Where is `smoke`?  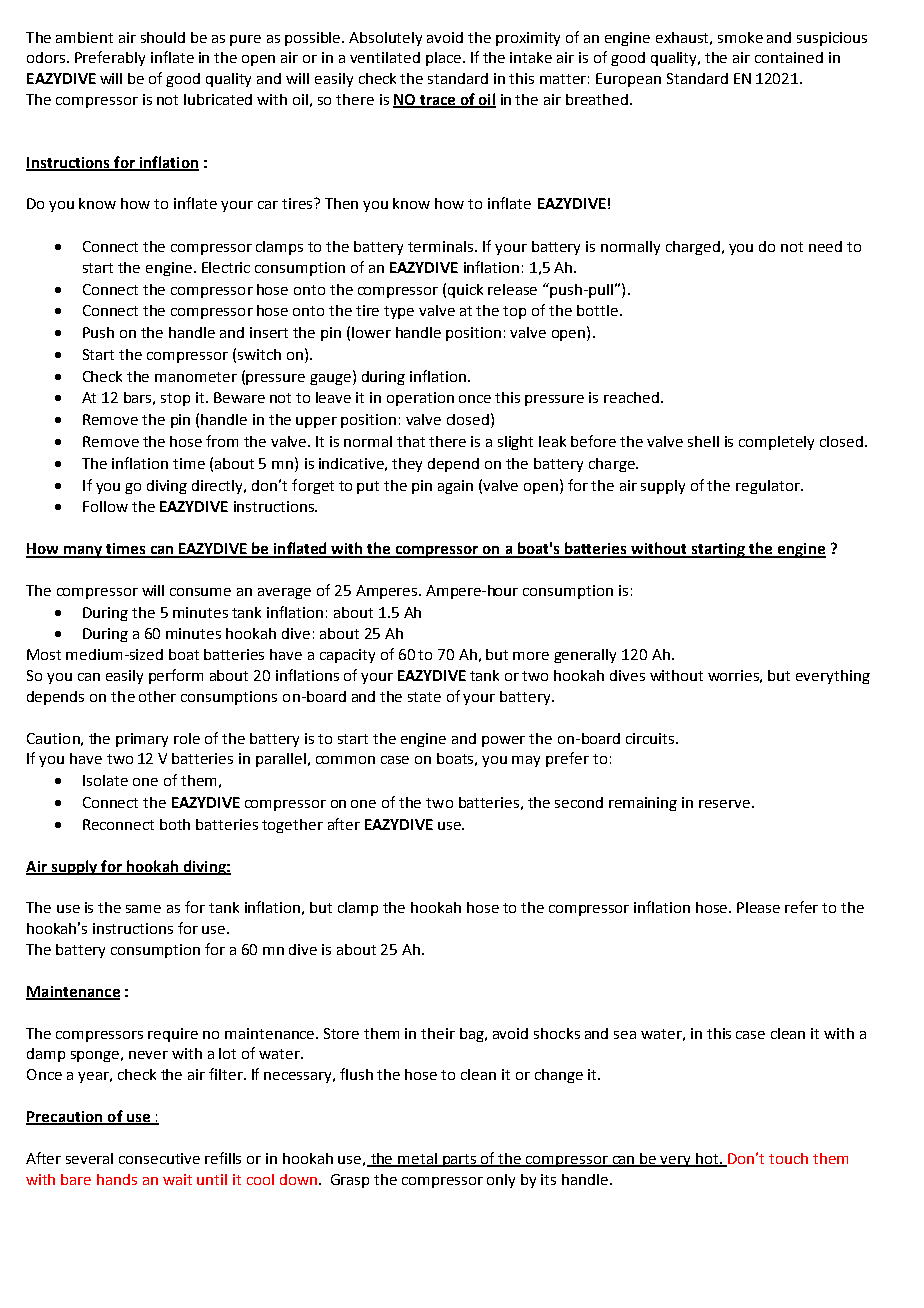
smoke is located at coordinates (740, 37).
